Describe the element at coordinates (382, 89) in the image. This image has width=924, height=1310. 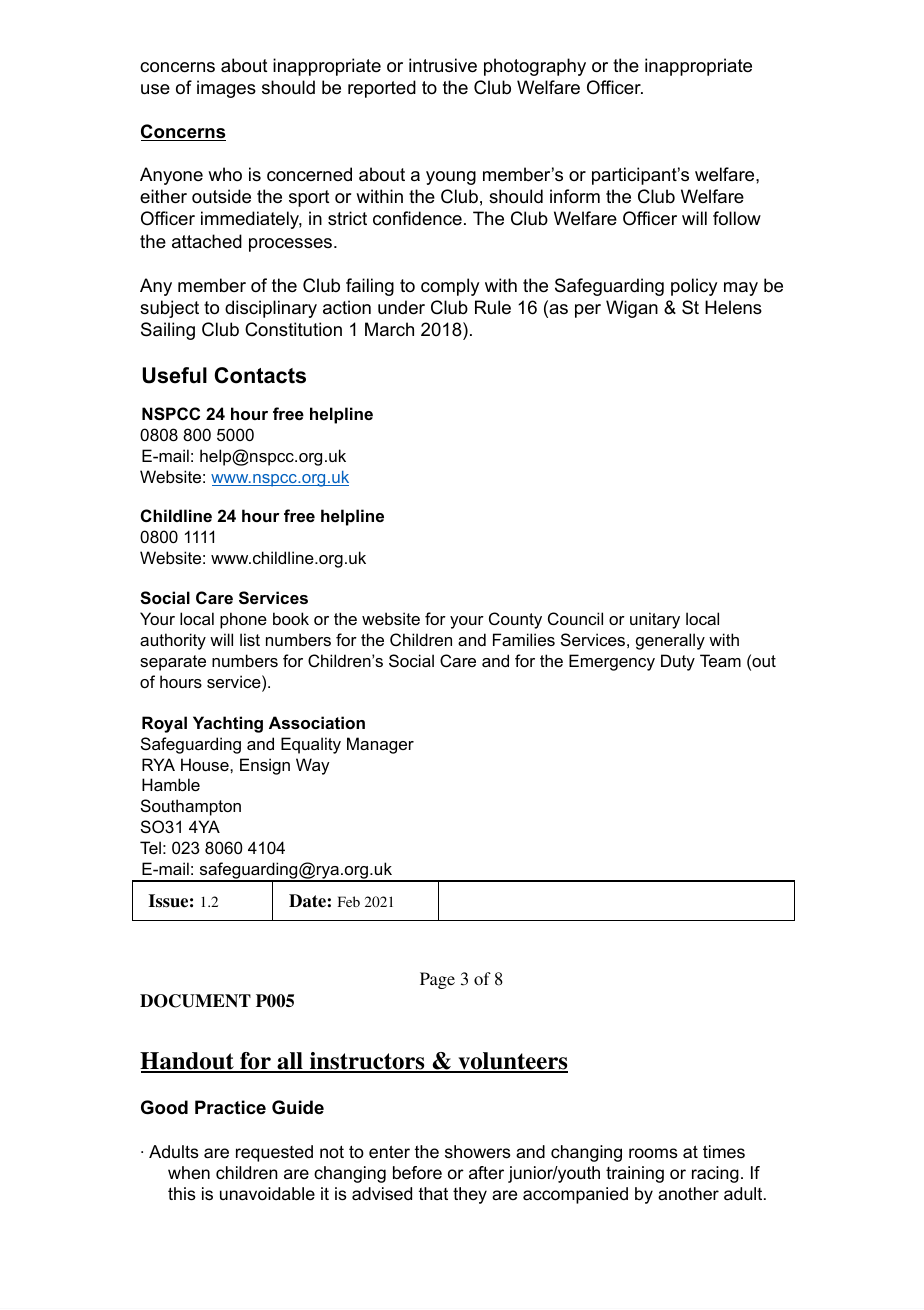
I see `reported` at that location.
